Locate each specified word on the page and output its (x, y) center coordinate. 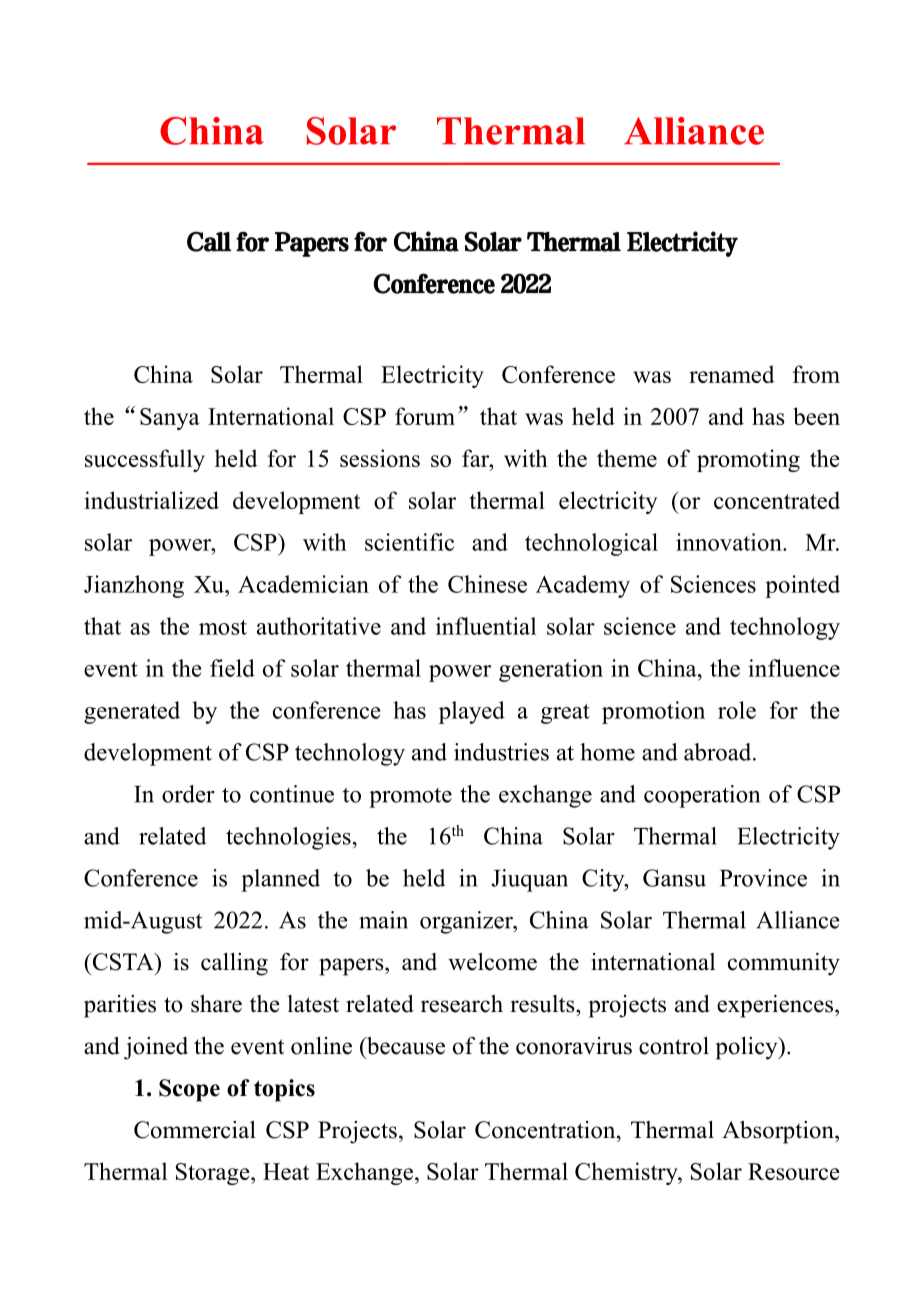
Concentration (546, 1130)
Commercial (195, 1130)
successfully (145, 460)
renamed (731, 374)
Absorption (779, 1132)
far (477, 458)
